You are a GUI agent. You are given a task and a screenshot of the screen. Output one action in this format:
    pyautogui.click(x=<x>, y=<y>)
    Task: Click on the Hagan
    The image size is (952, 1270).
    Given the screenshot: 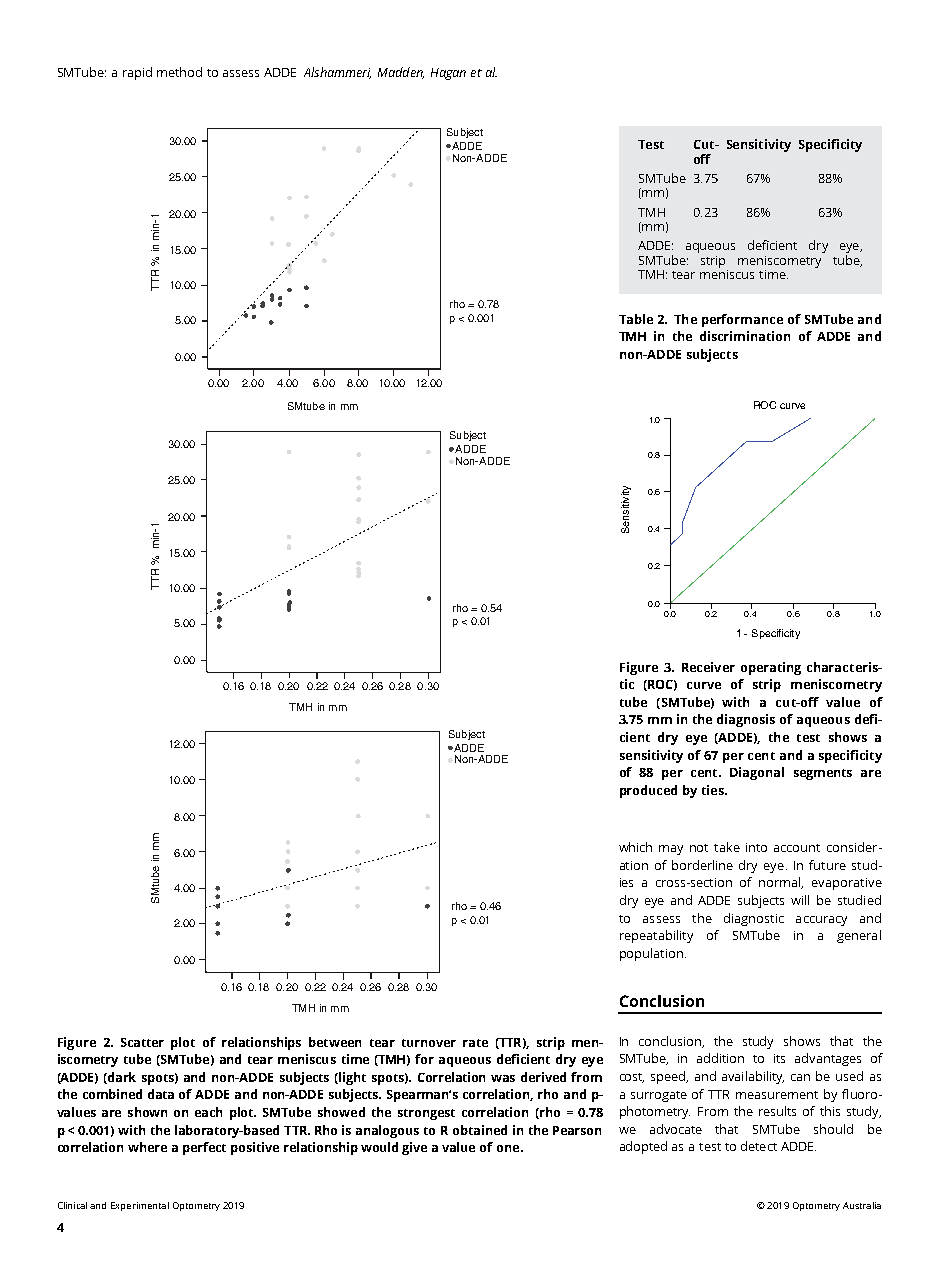 What is the action you would take?
    pyautogui.click(x=448, y=74)
